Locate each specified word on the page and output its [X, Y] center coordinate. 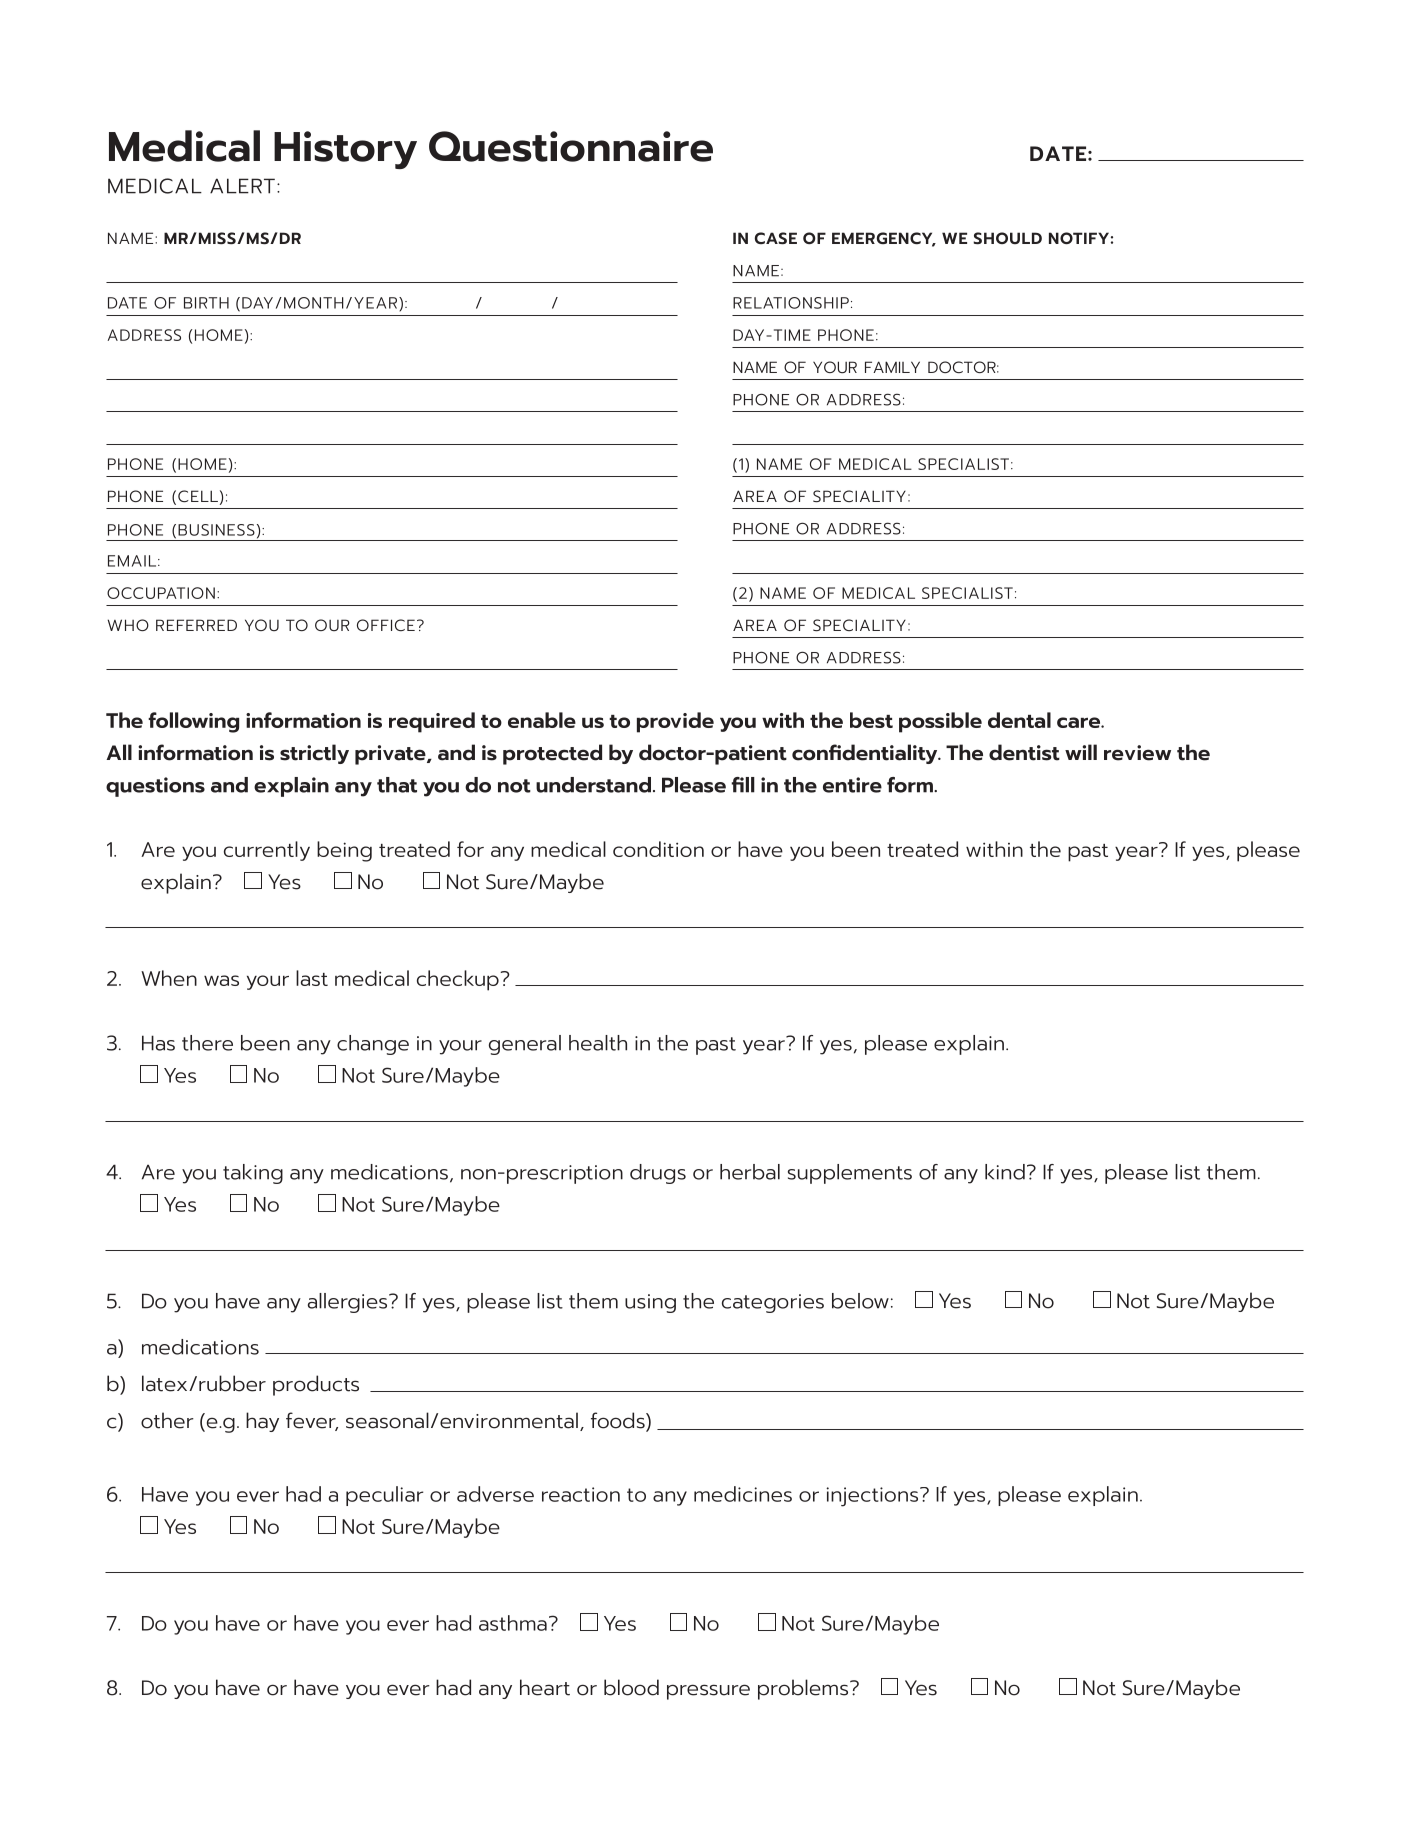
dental [1019, 720]
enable [542, 720]
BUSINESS [216, 530]
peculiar [384, 1496]
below [860, 1301]
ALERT [242, 186]
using [650, 1303]
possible [940, 722]
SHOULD [1007, 238]
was [221, 980]
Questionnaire [571, 146]
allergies [349, 1303]
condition [658, 849]
